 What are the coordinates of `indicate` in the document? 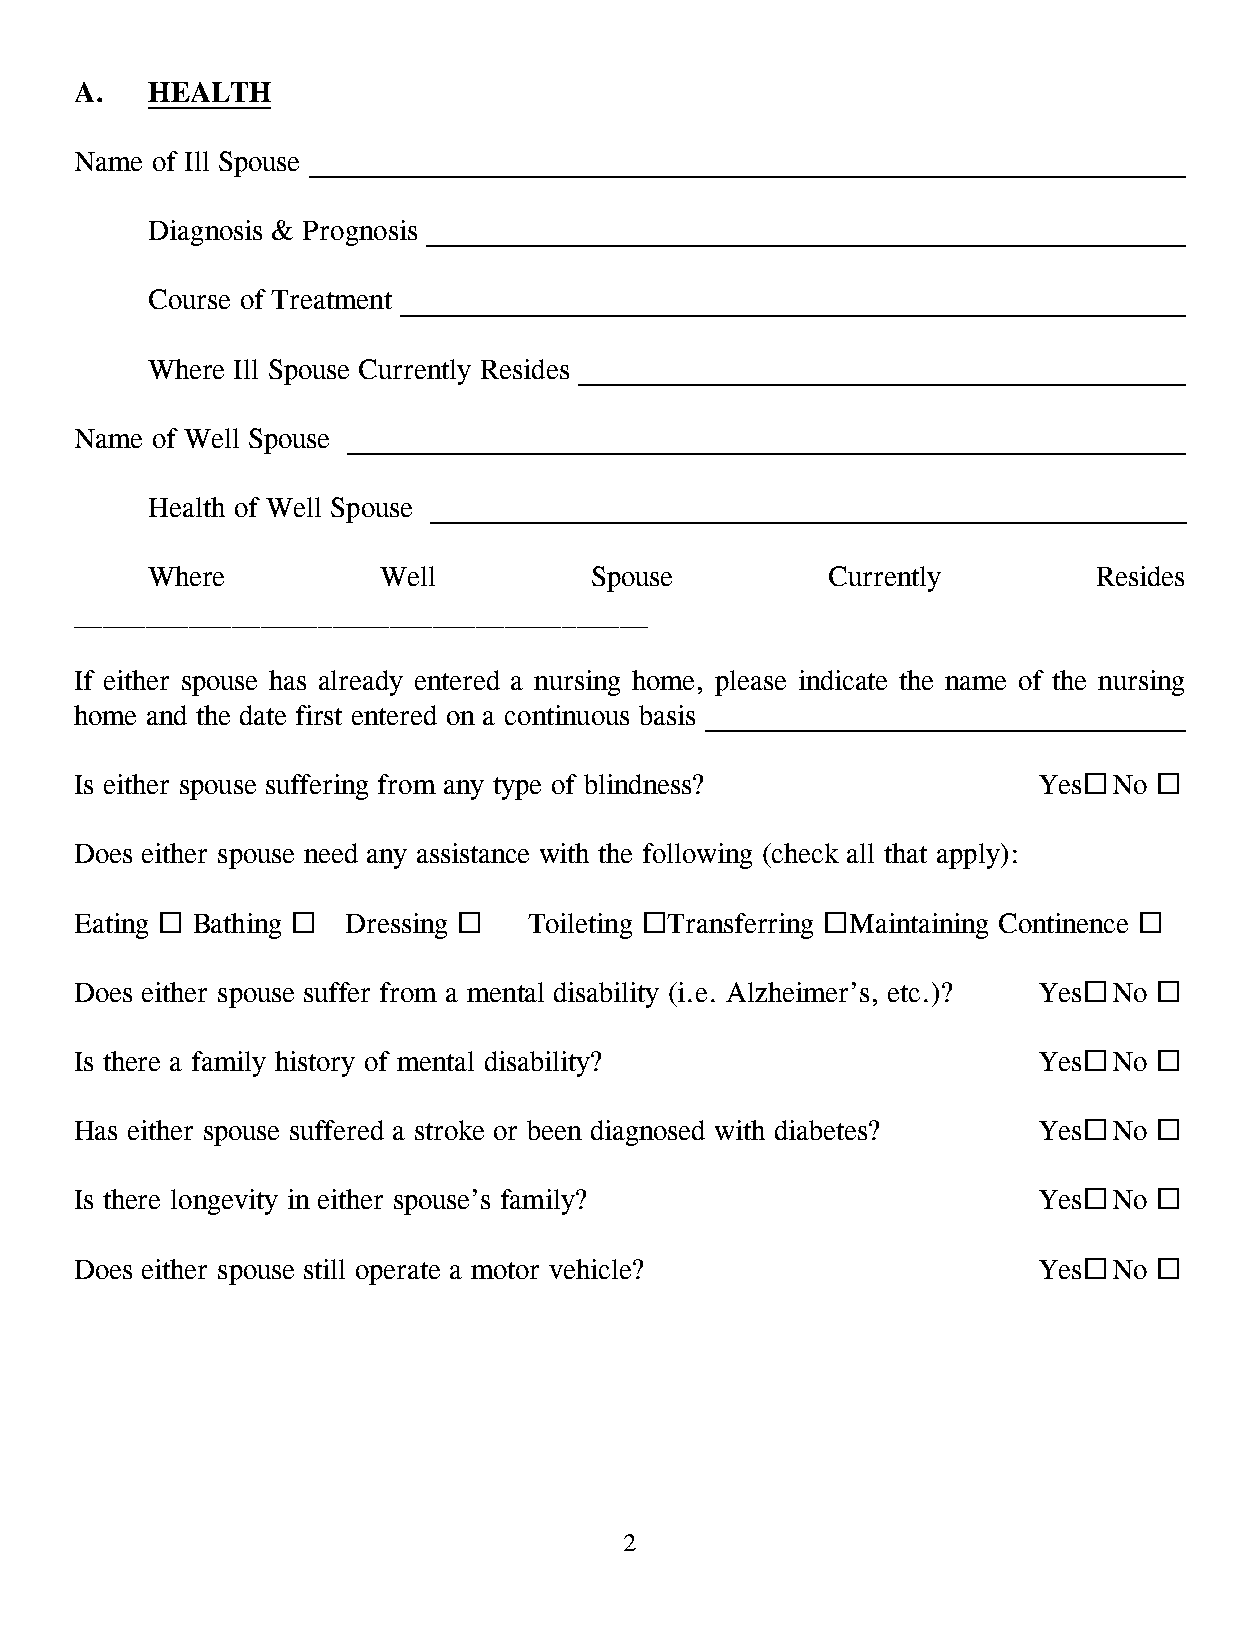 It's located at (843, 680).
